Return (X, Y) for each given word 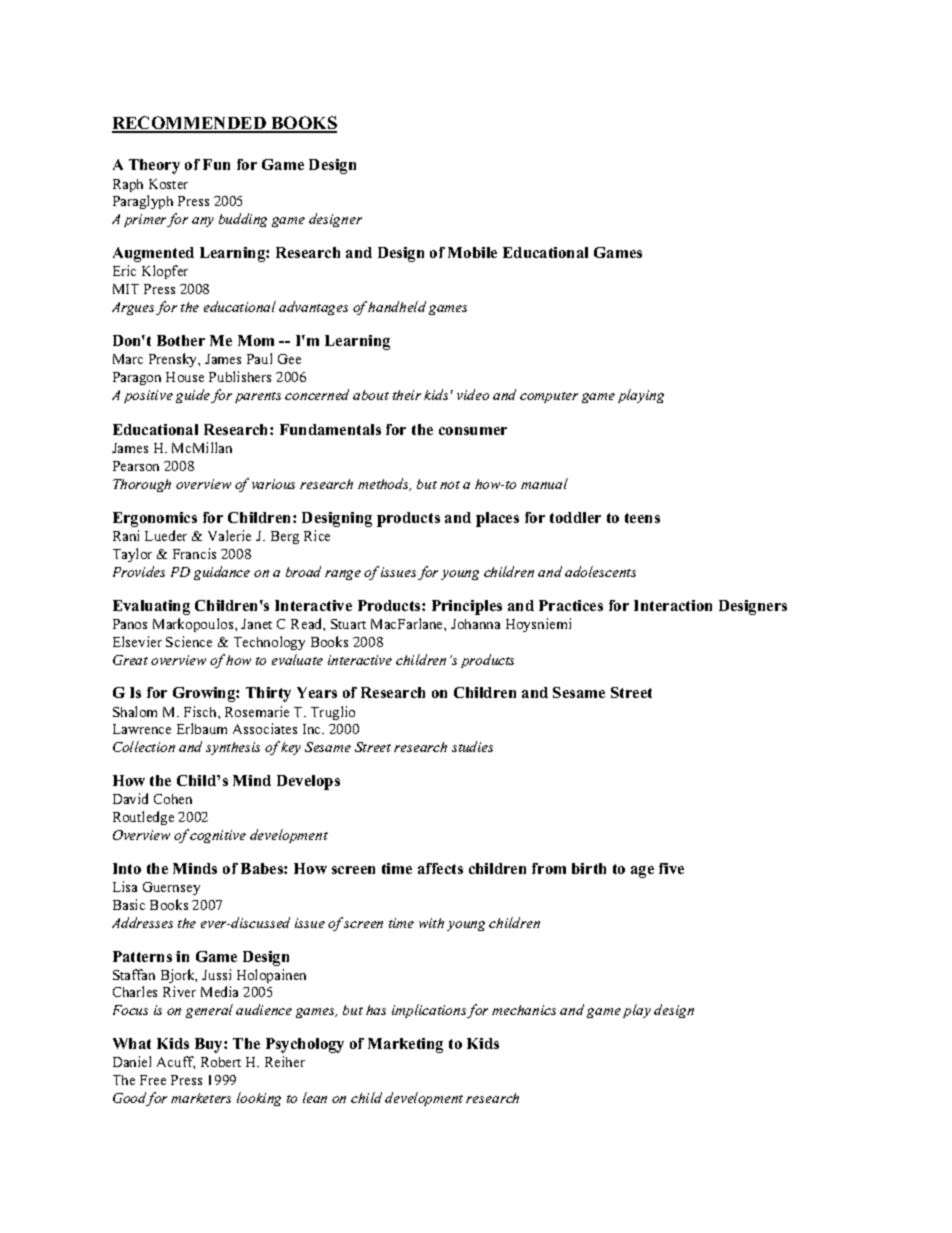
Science (189, 641)
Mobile (472, 252)
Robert (221, 1062)
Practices (571, 605)
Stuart (348, 624)
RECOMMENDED (190, 124)
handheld (397, 306)
